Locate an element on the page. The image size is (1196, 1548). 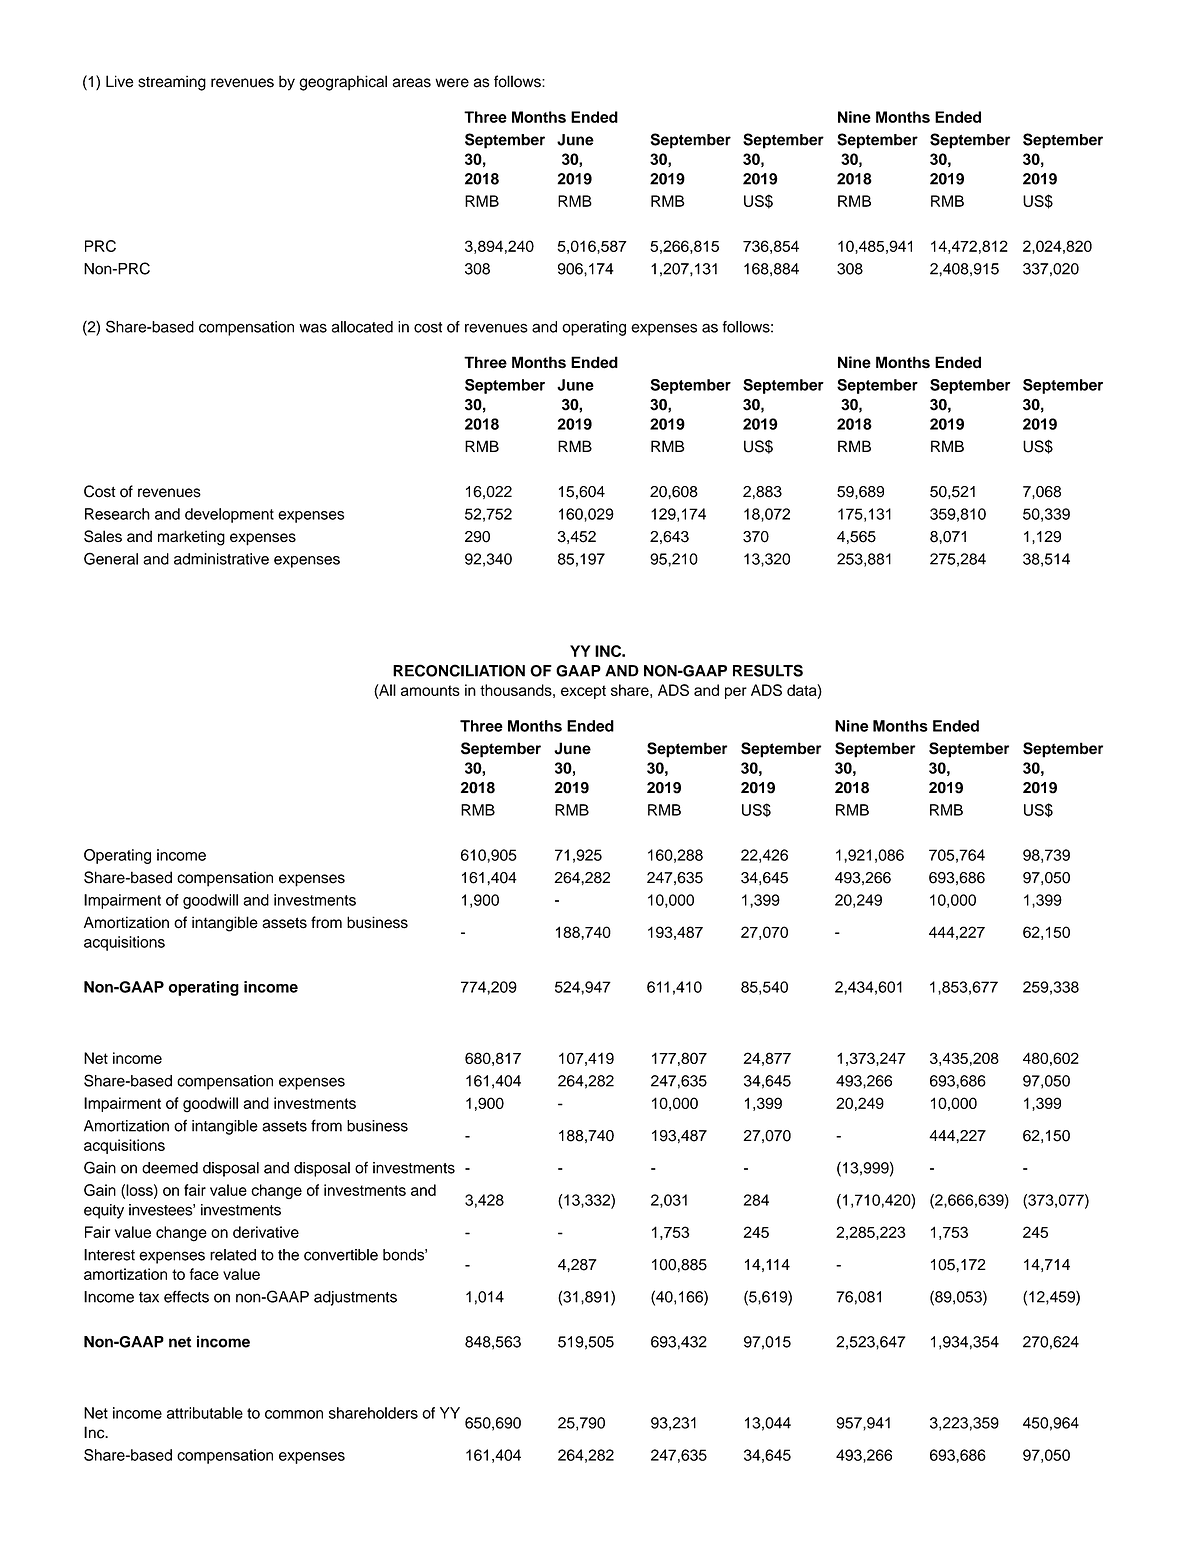
RESULTS is located at coordinates (768, 670).
